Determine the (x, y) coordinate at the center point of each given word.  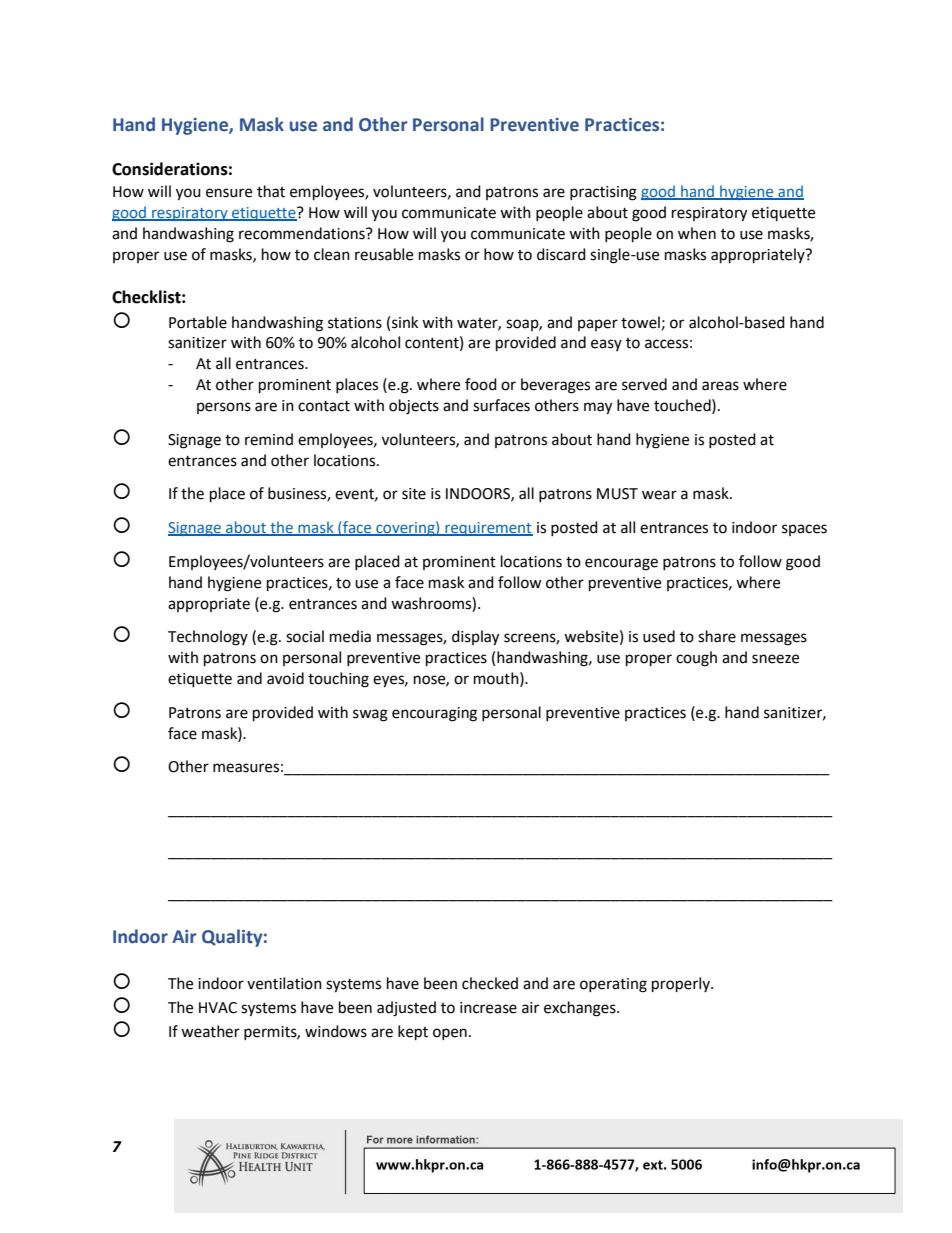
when (697, 233)
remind (269, 439)
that (271, 191)
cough (696, 659)
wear (659, 495)
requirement (488, 529)
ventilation (284, 983)
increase (488, 1008)
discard (561, 254)
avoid (285, 678)
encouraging (434, 714)
